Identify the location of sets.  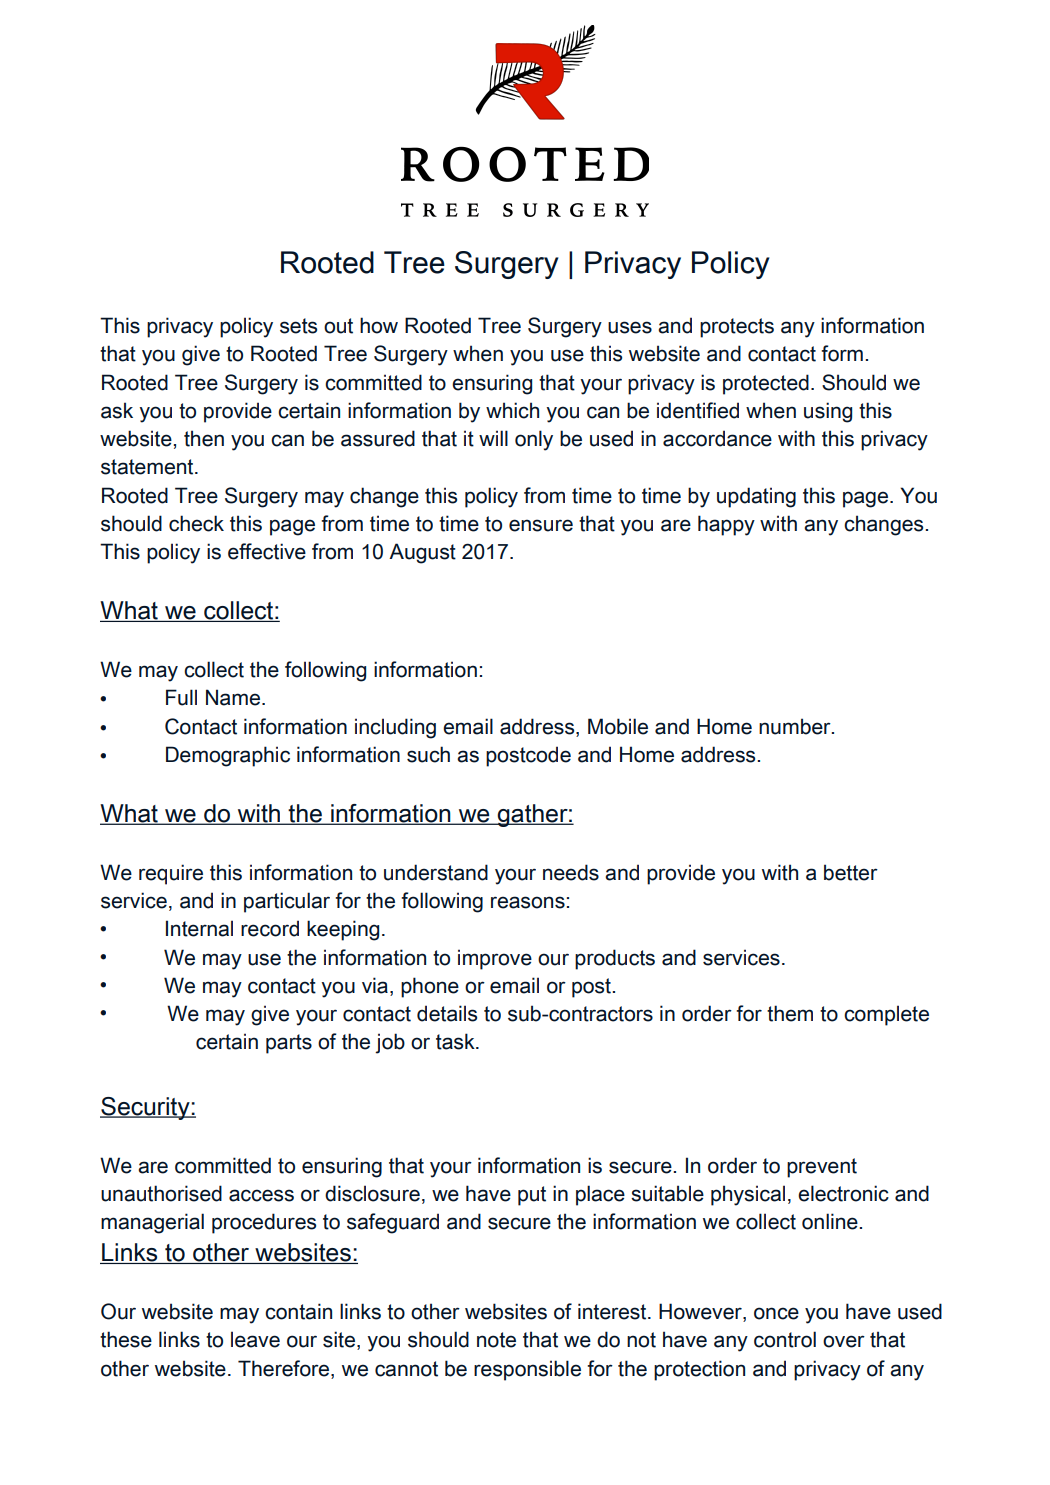
(298, 326).
